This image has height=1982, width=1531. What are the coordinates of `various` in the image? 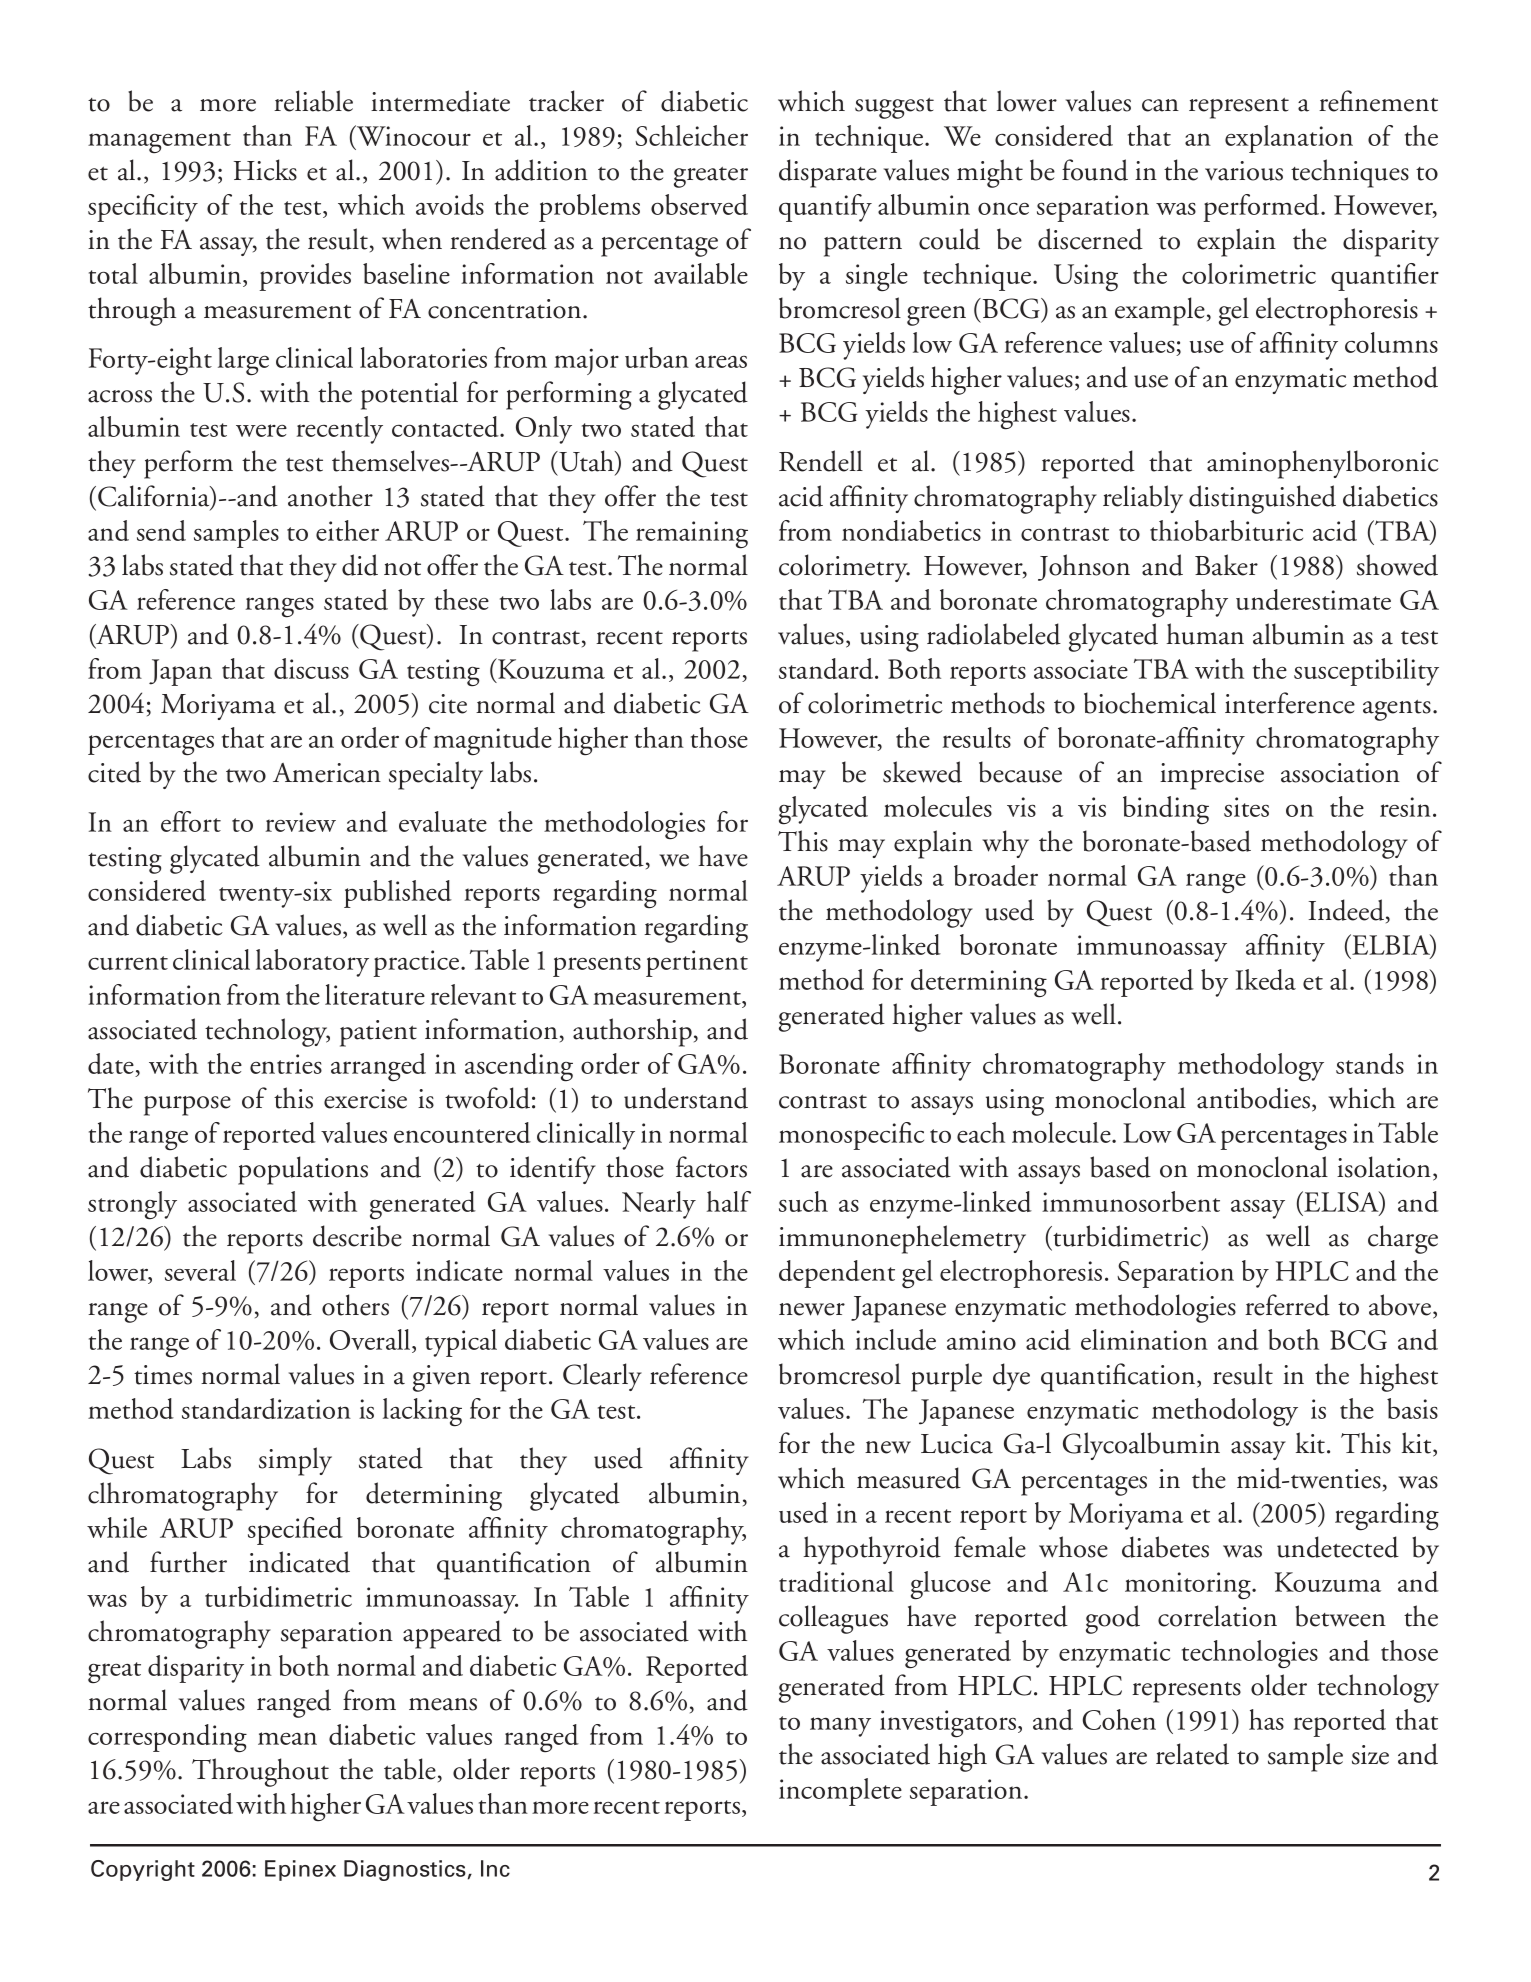 It's located at (1244, 171).
